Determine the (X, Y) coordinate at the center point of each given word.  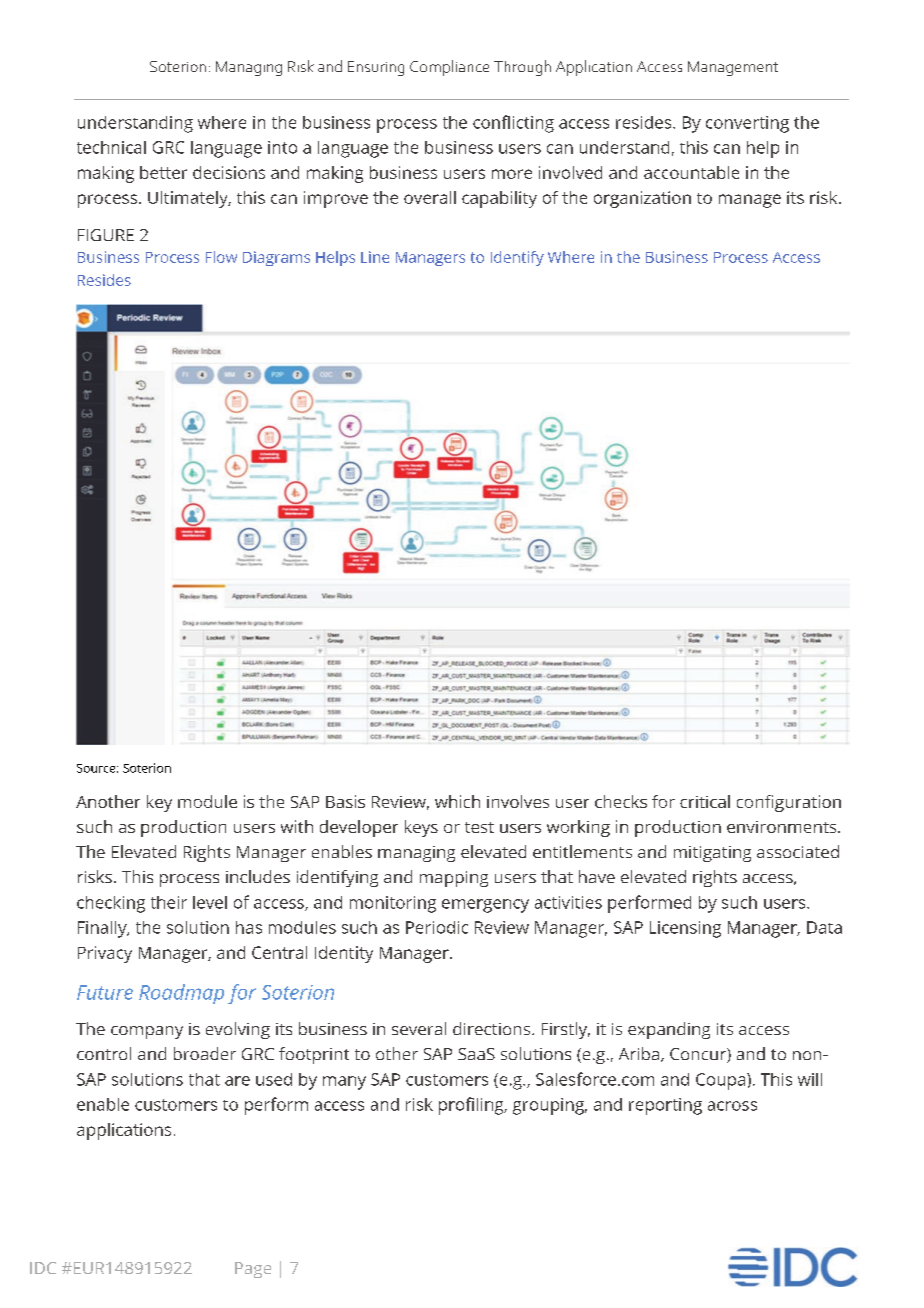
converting (747, 124)
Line (375, 257)
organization (642, 199)
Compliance (449, 68)
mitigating (712, 854)
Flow (221, 257)
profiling (472, 1106)
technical (111, 147)
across (732, 1106)
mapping (454, 879)
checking (111, 904)
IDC (43, 1268)
